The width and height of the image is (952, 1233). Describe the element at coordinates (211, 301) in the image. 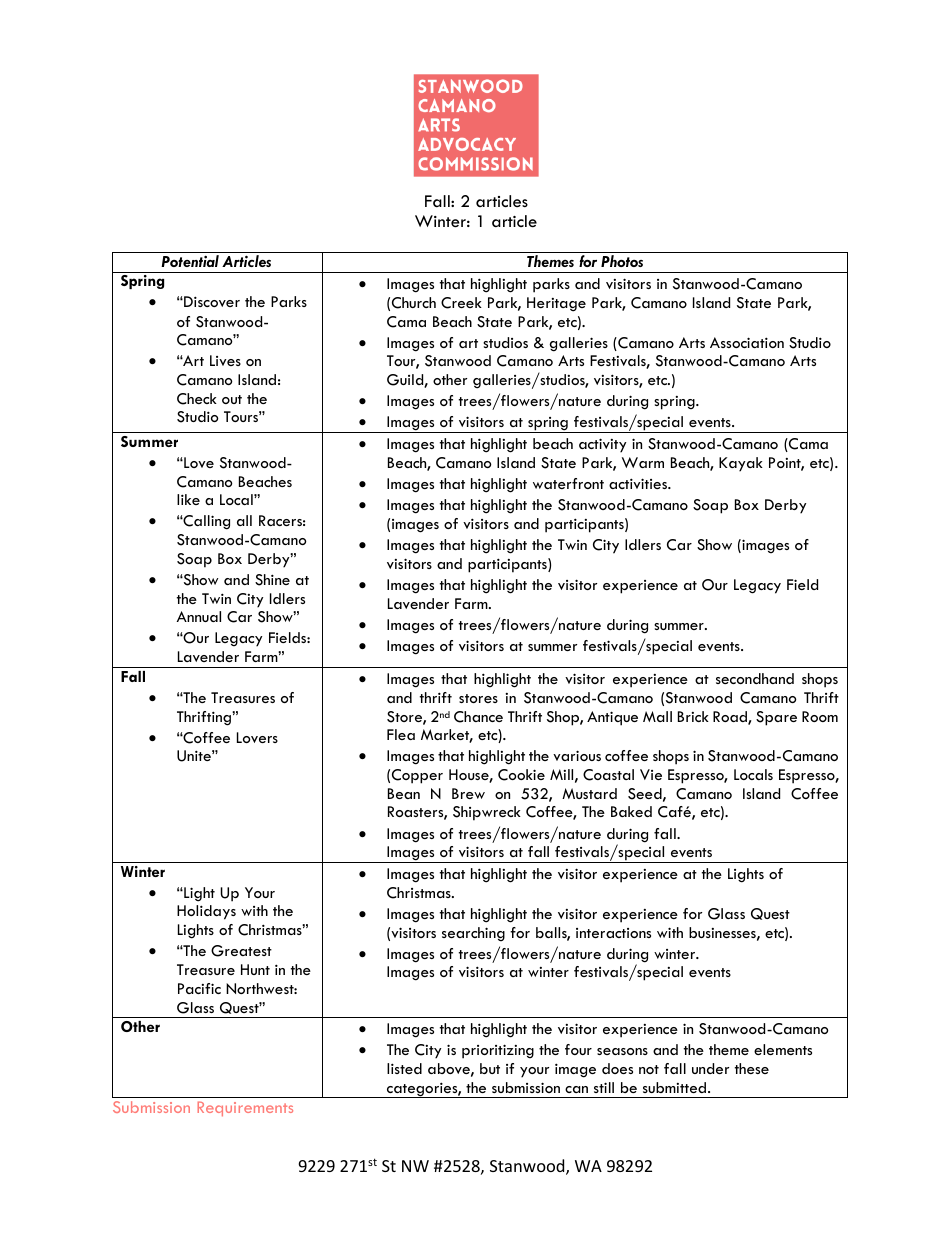

I see `Discover` at that location.
